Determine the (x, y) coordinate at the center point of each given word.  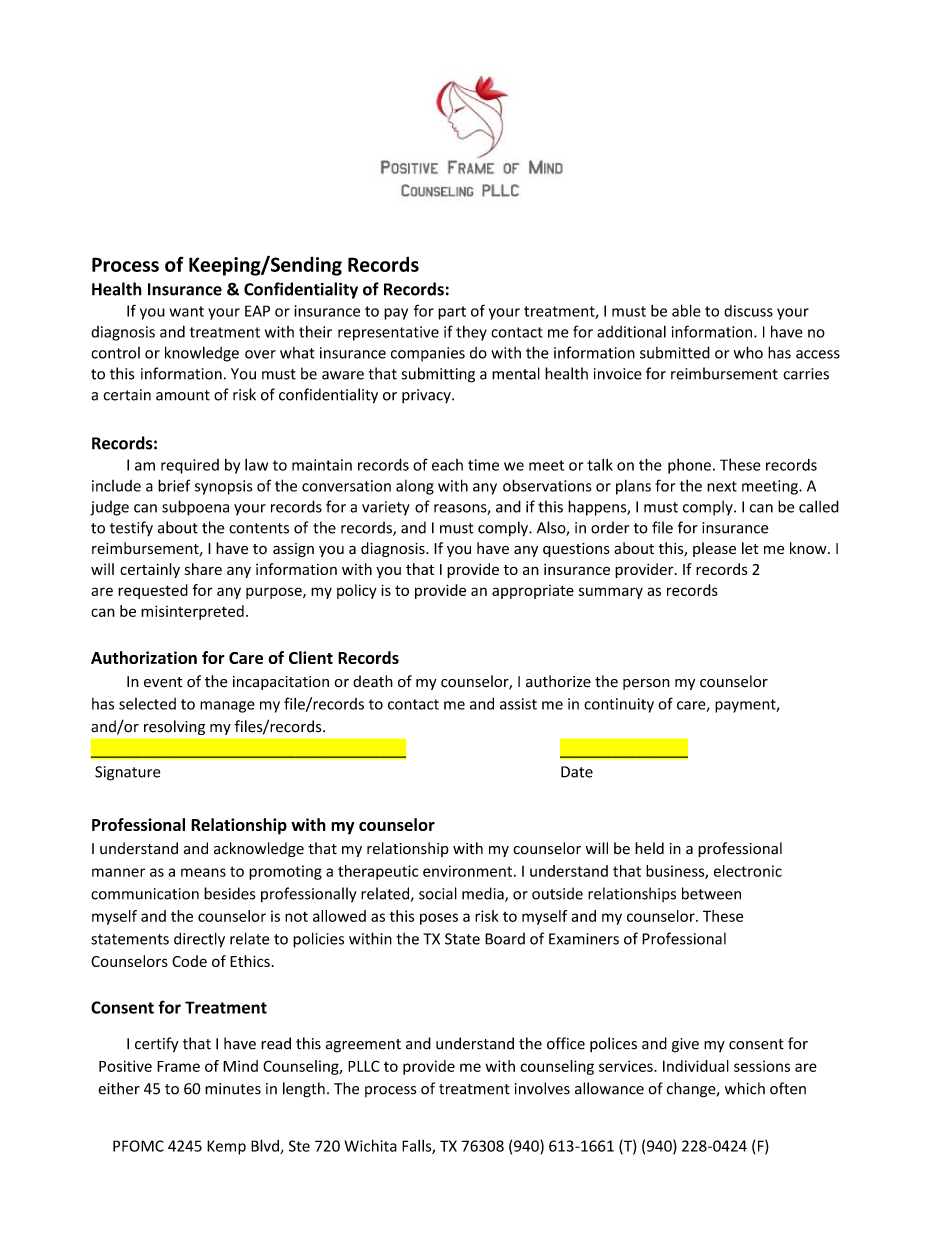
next (722, 486)
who (748, 352)
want (186, 311)
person (646, 684)
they (471, 333)
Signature (128, 773)
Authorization (144, 657)
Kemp (226, 1147)
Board (505, 939)
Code (189, 961)
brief (174, 485)
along (415, 487)
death (373, 681)
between (711, 893)
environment (469, 871)
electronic (748, 871)
